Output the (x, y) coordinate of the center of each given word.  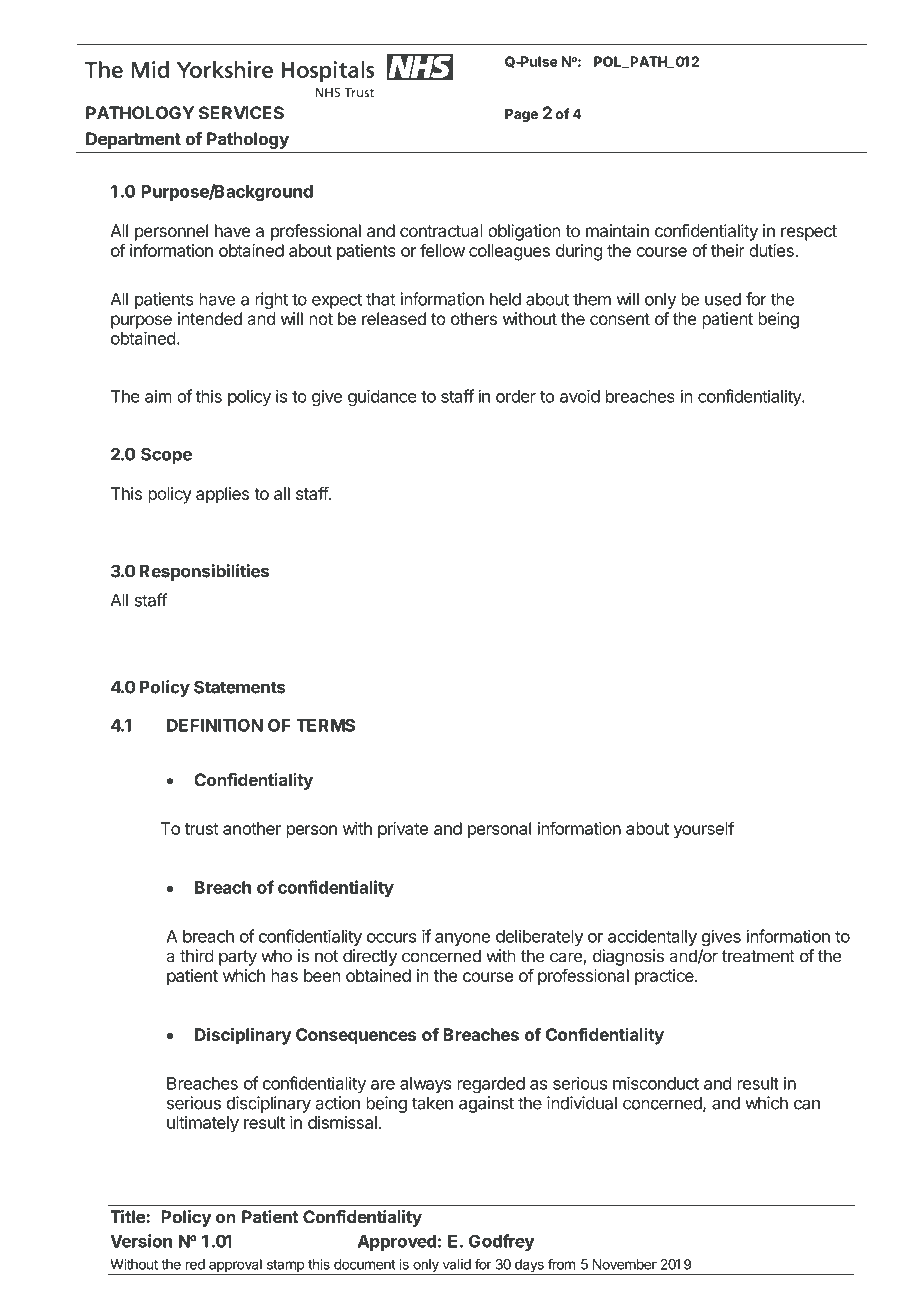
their (728, 250)
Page (521, 115)
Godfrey (502, 1242)
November (625, 1264)
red (195, 1264)
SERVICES (241, 113)
